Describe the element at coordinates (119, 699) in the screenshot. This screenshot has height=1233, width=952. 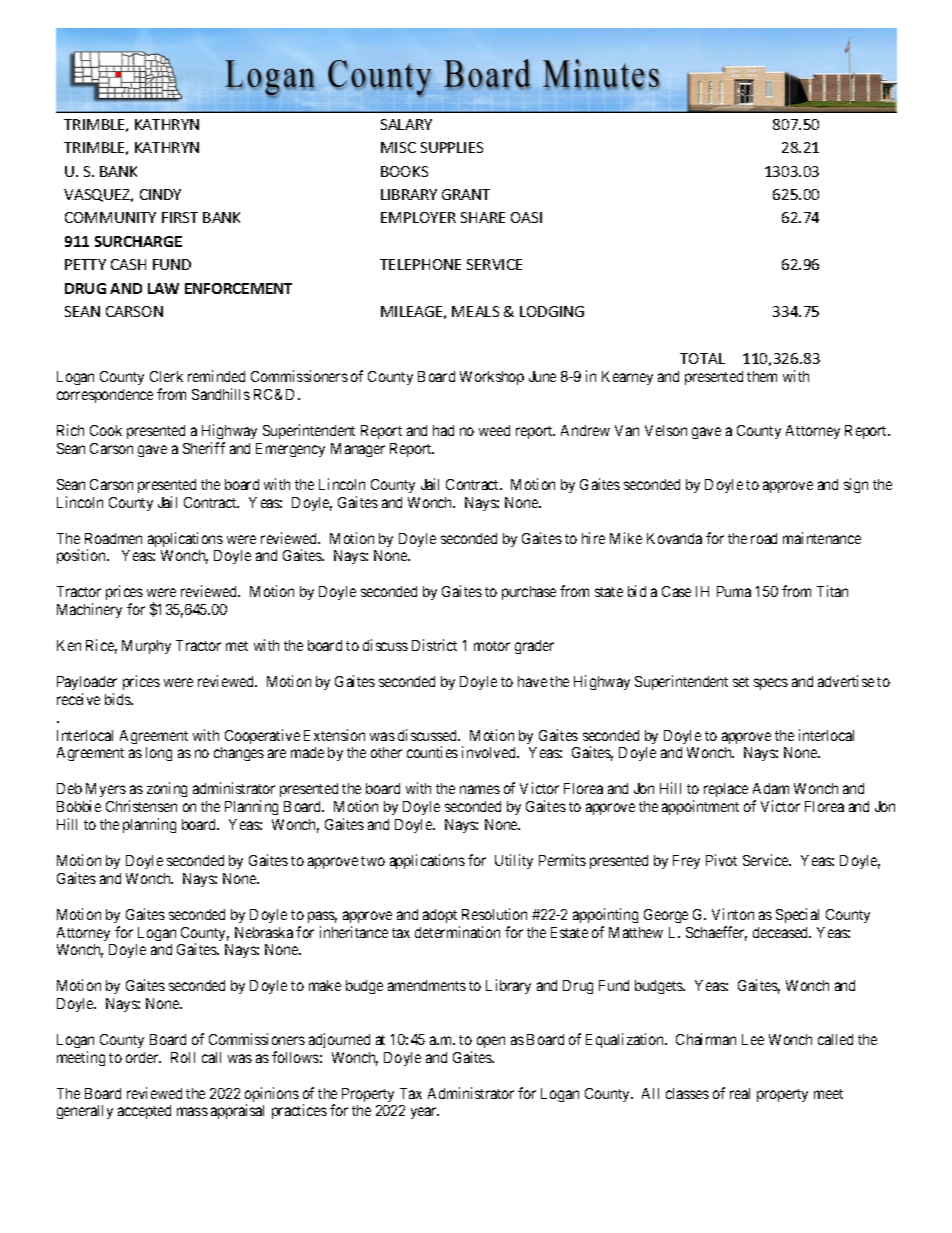
I see `bids` at that location.
